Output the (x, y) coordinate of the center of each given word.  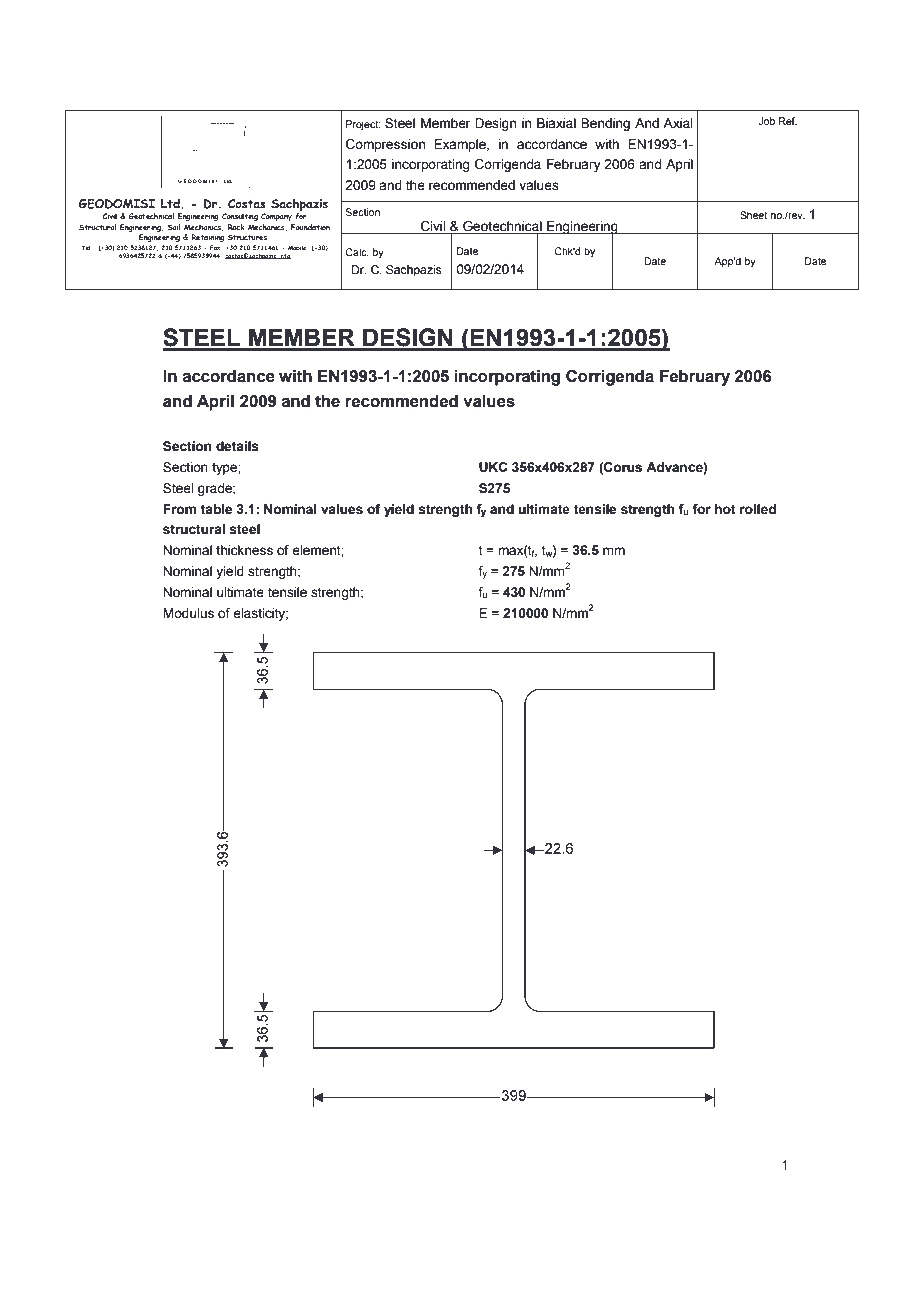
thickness (244, 550)
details (237, 446)
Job (766, 121)
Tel (86, 247)
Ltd (171, 203)
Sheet (753, 215)
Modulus (188, 613)
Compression (385, 145)
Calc (357, 252)
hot (725, 509)
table (216, 509)
